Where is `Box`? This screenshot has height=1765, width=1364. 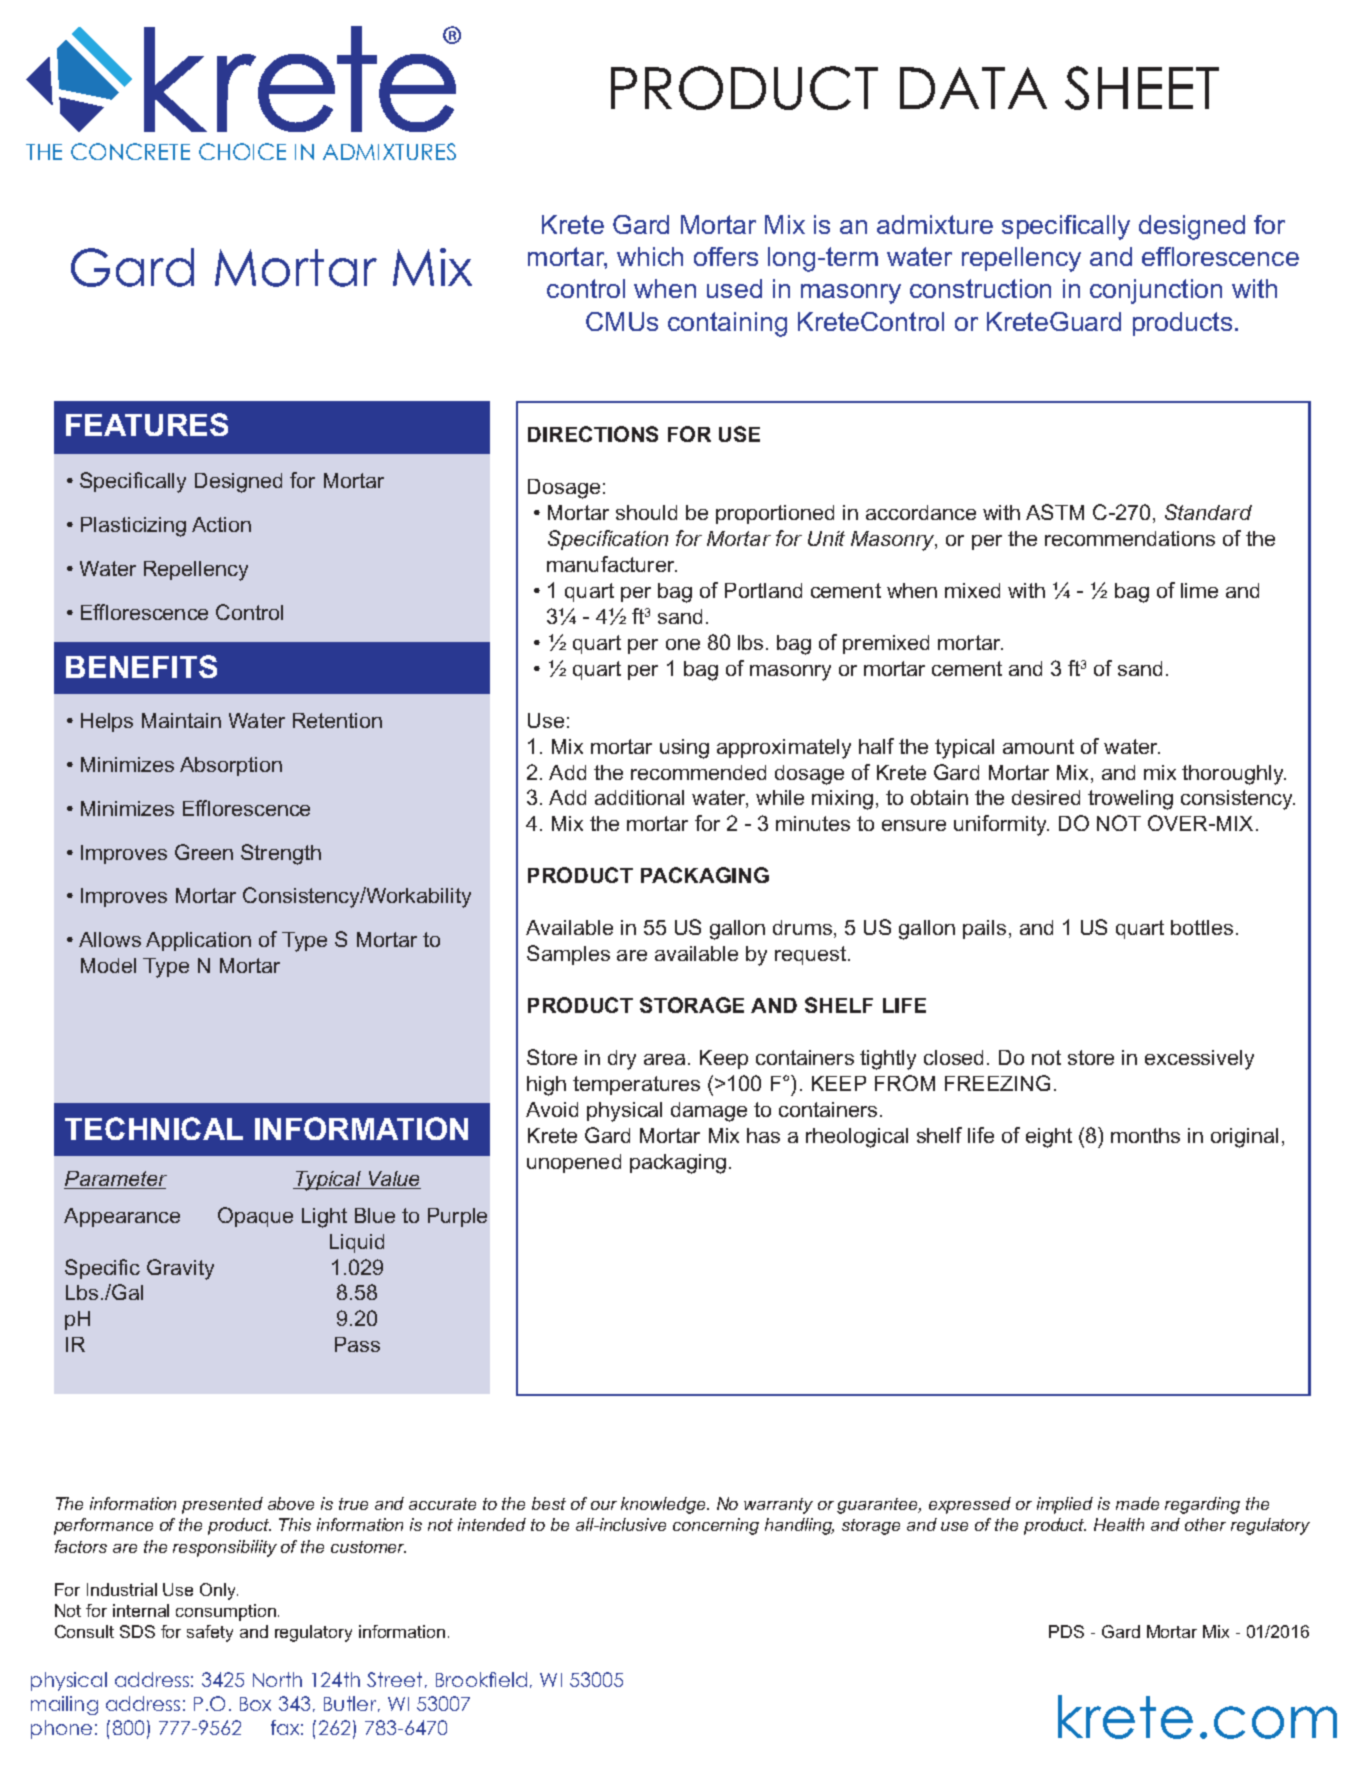 Box is located at coordinates (255, 1704).
